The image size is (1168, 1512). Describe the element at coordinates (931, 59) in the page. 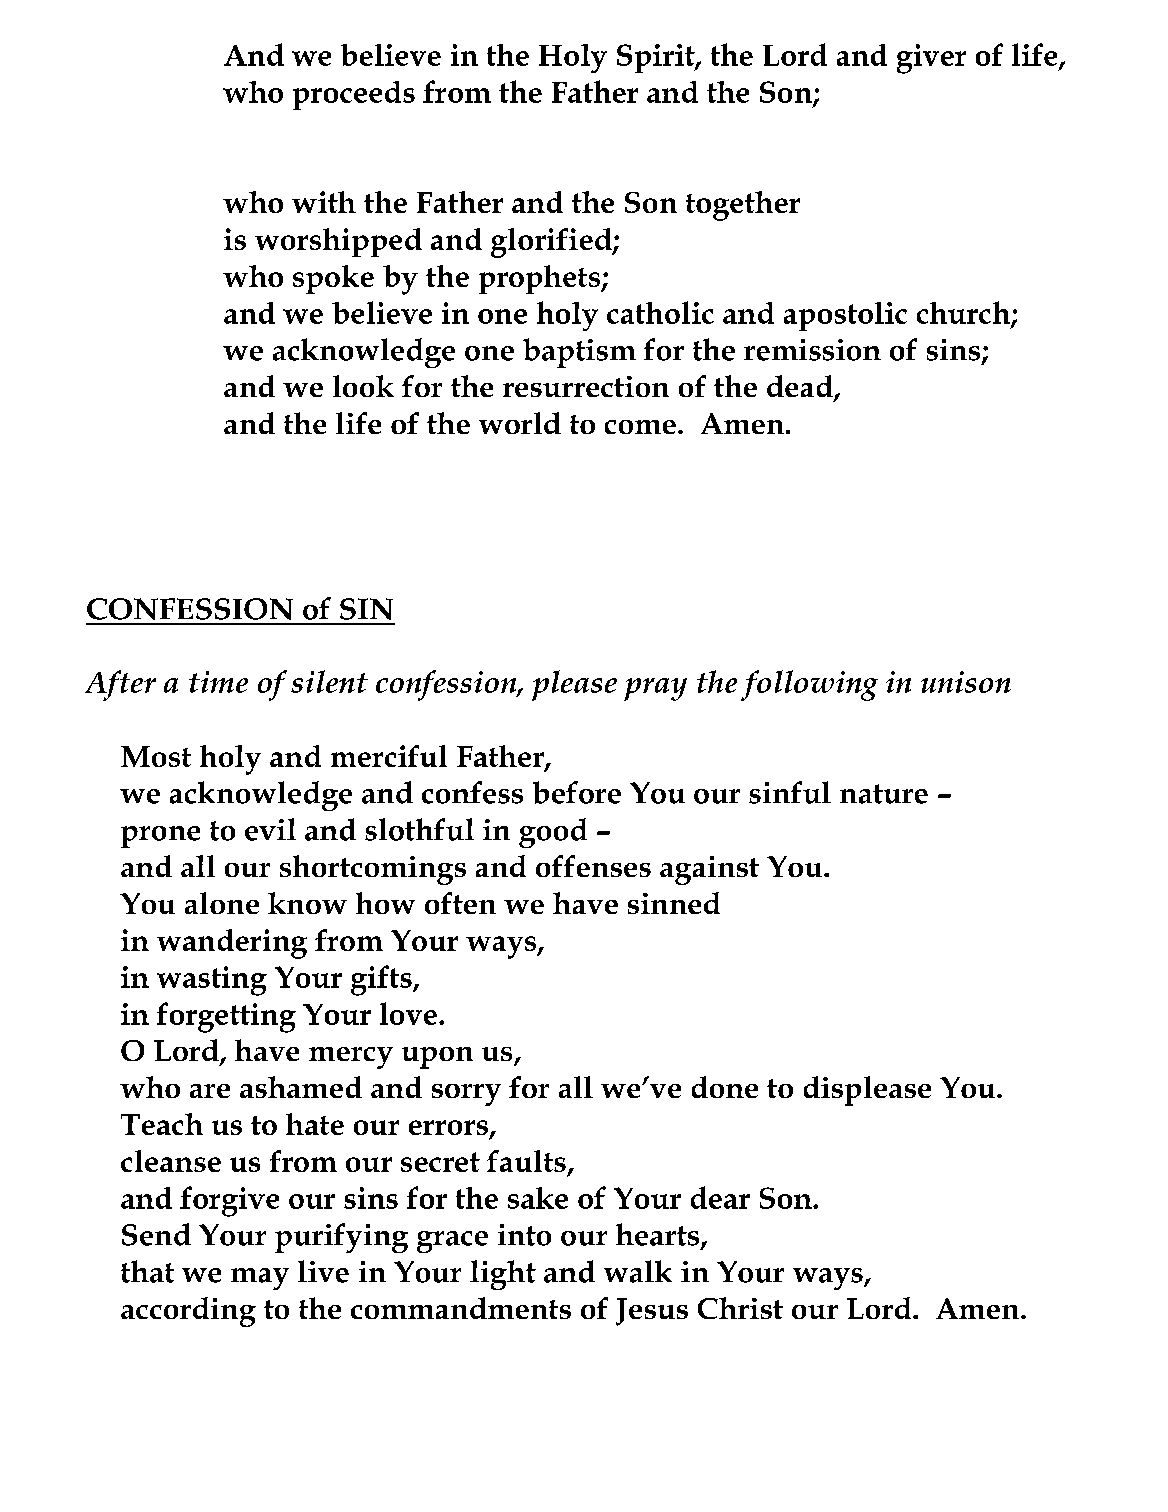

I see `giver` at that location.
